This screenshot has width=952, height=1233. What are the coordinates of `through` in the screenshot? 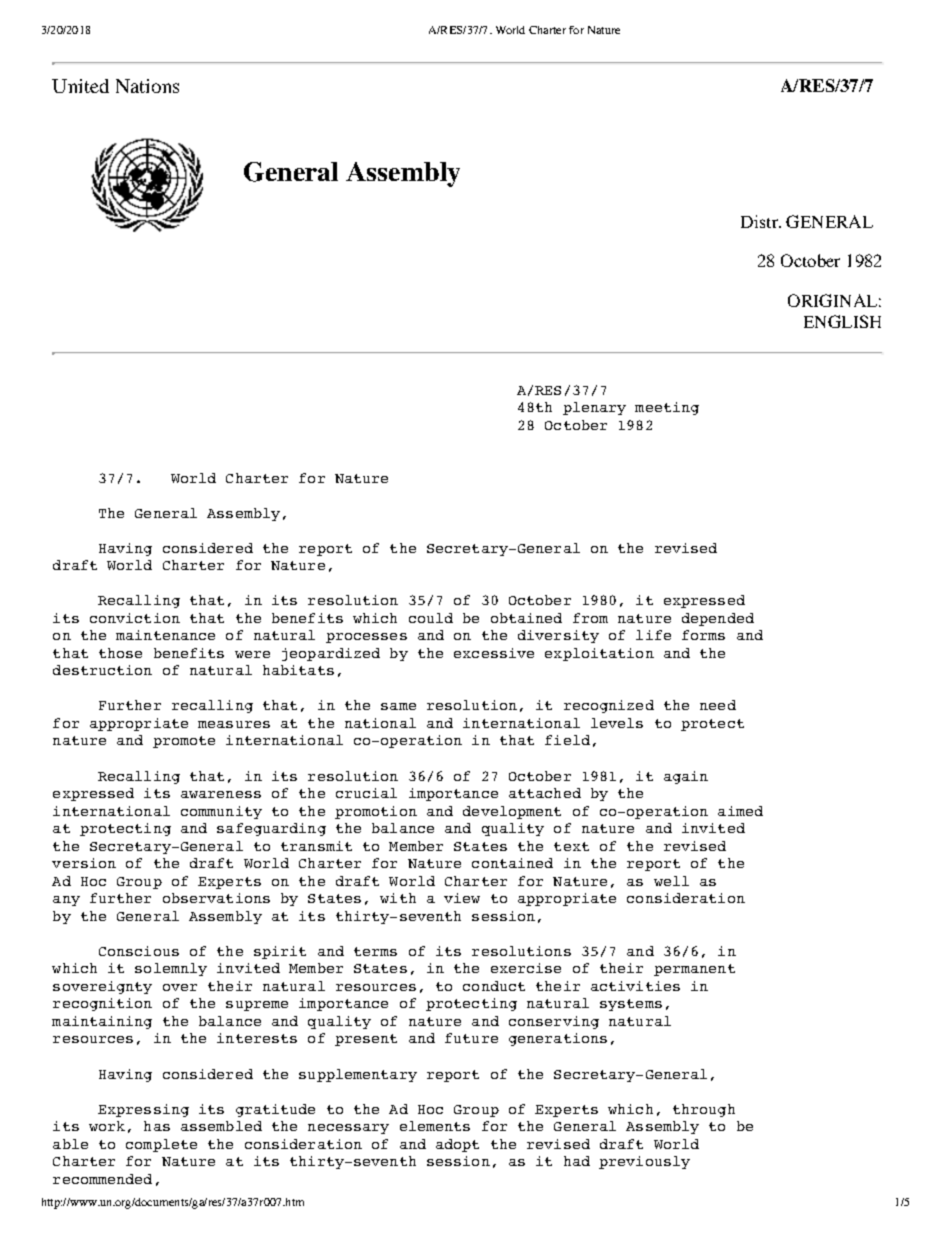 It's located at (704, 1110).
